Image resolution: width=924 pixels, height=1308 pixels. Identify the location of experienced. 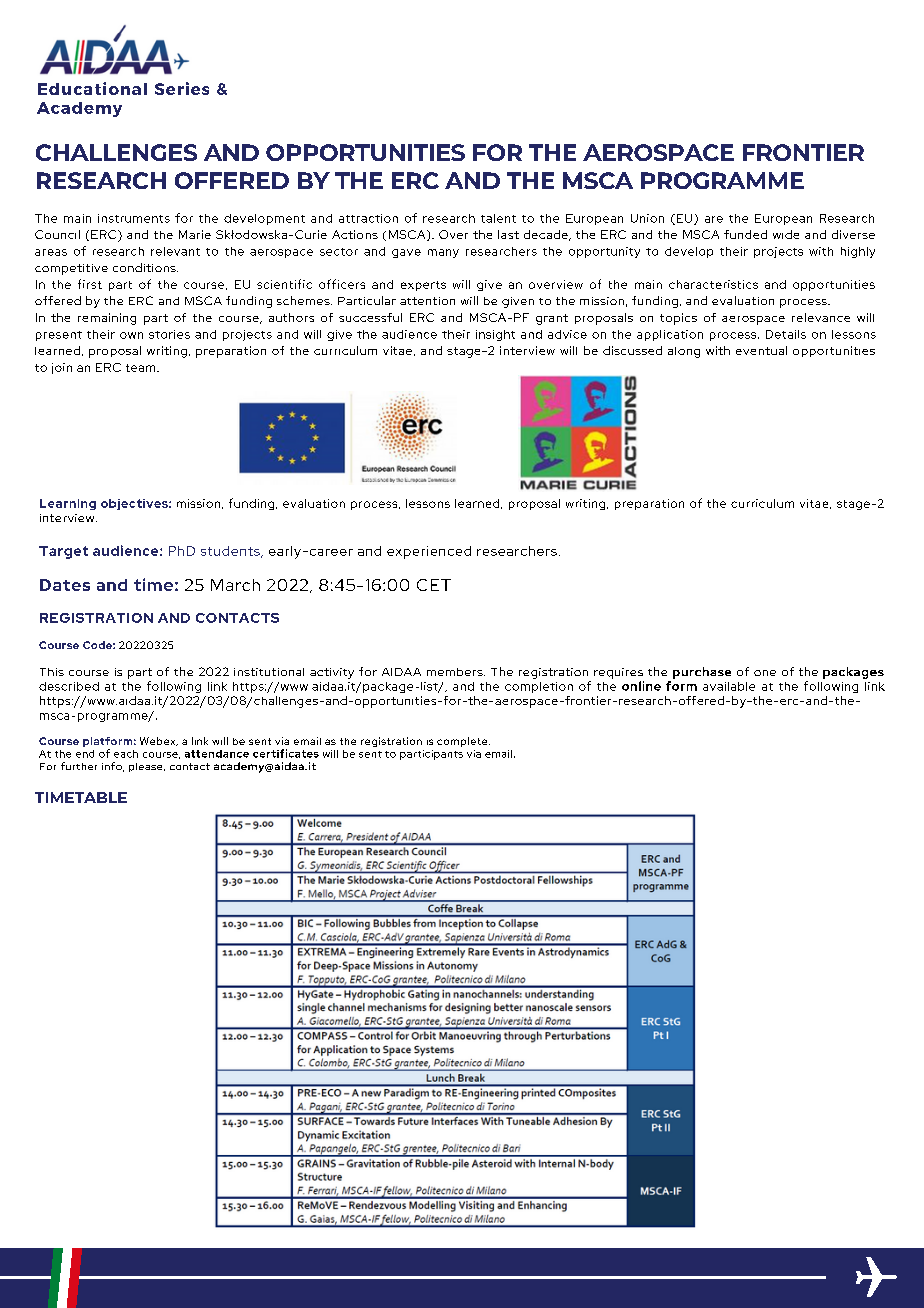
(429, 552).
